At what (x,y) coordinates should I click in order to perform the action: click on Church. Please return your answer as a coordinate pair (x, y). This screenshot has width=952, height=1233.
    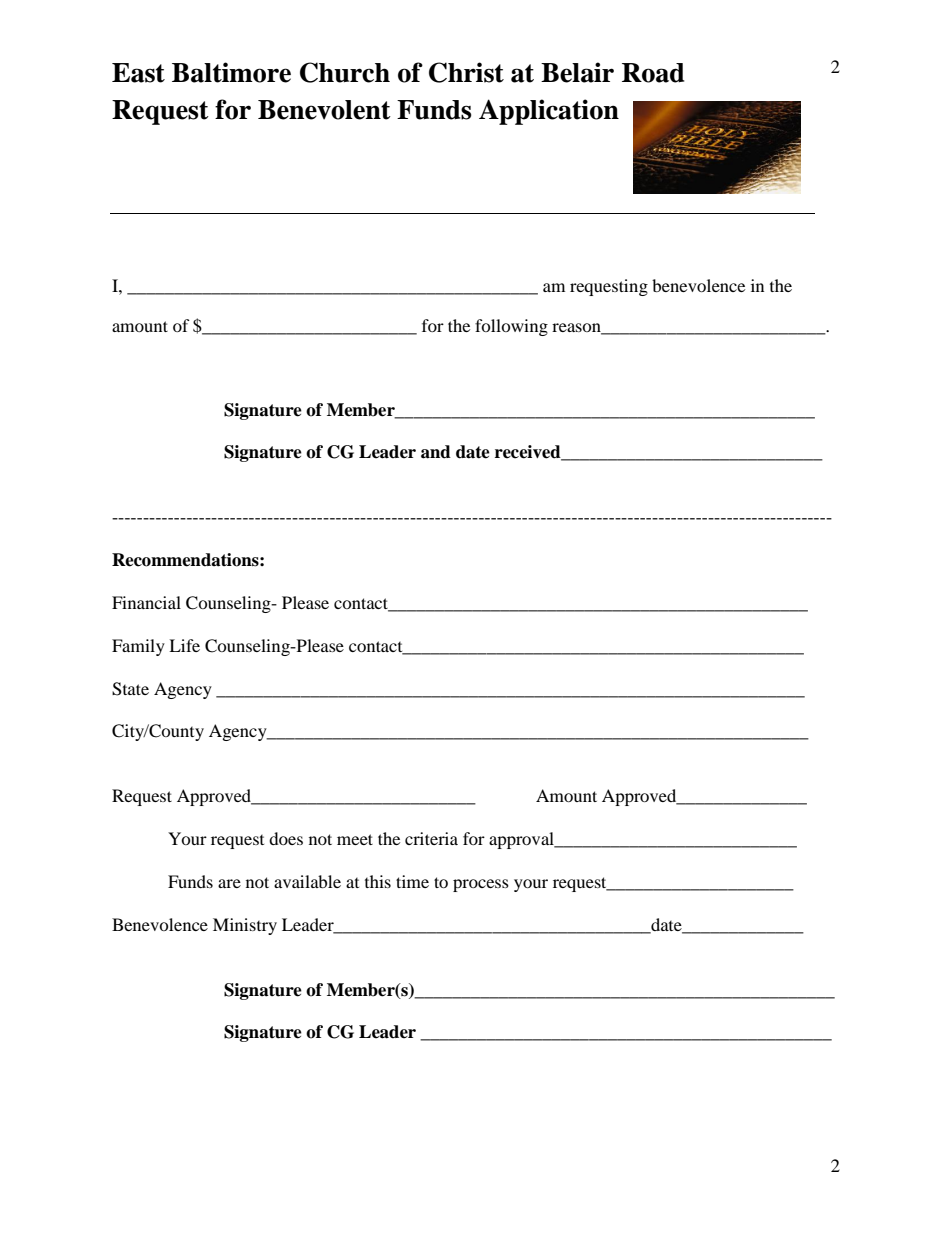
    Looking at the image, I should click on (345, 72).
